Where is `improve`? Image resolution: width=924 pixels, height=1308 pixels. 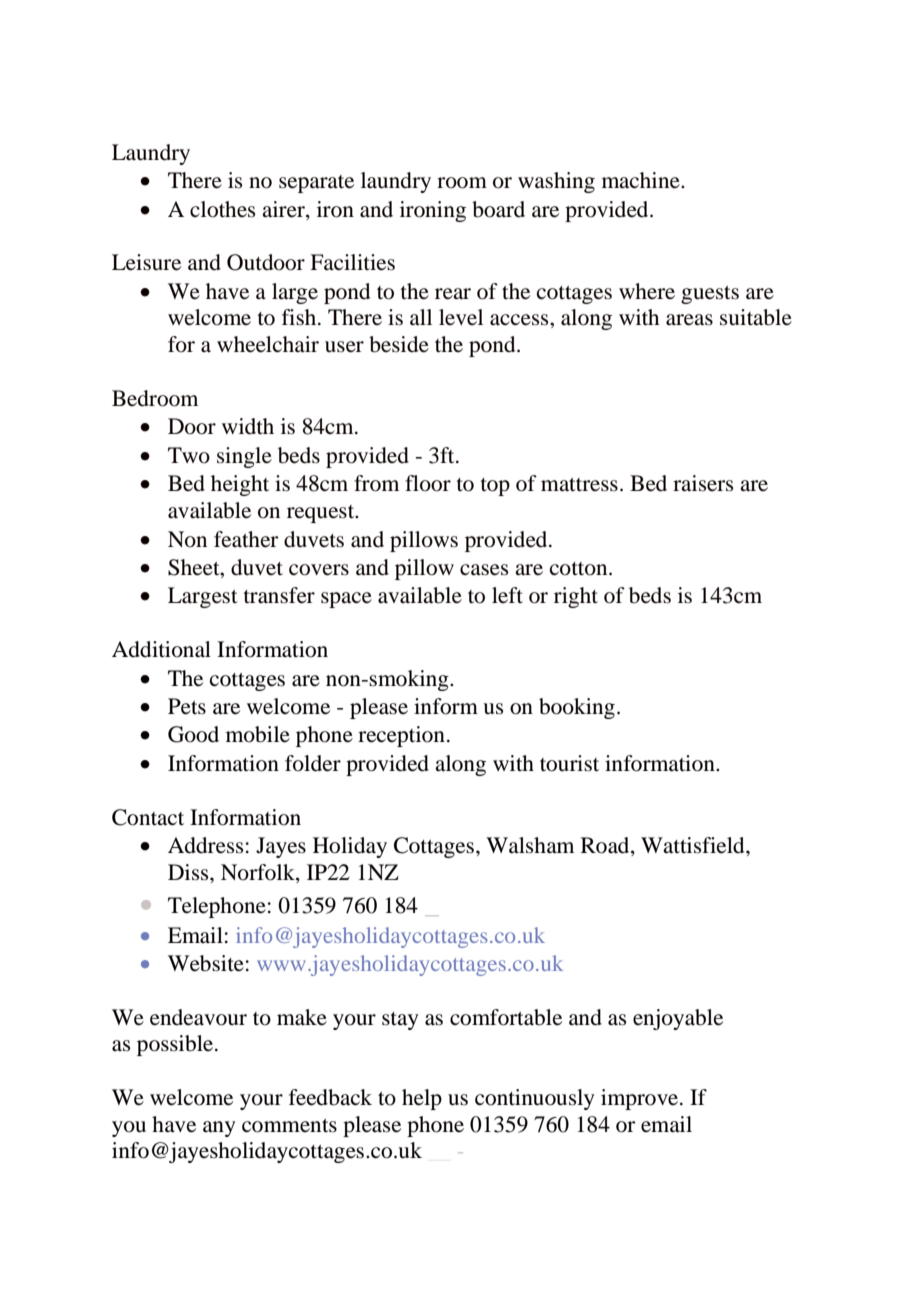 improve is located at coordinates (641, 1099).
